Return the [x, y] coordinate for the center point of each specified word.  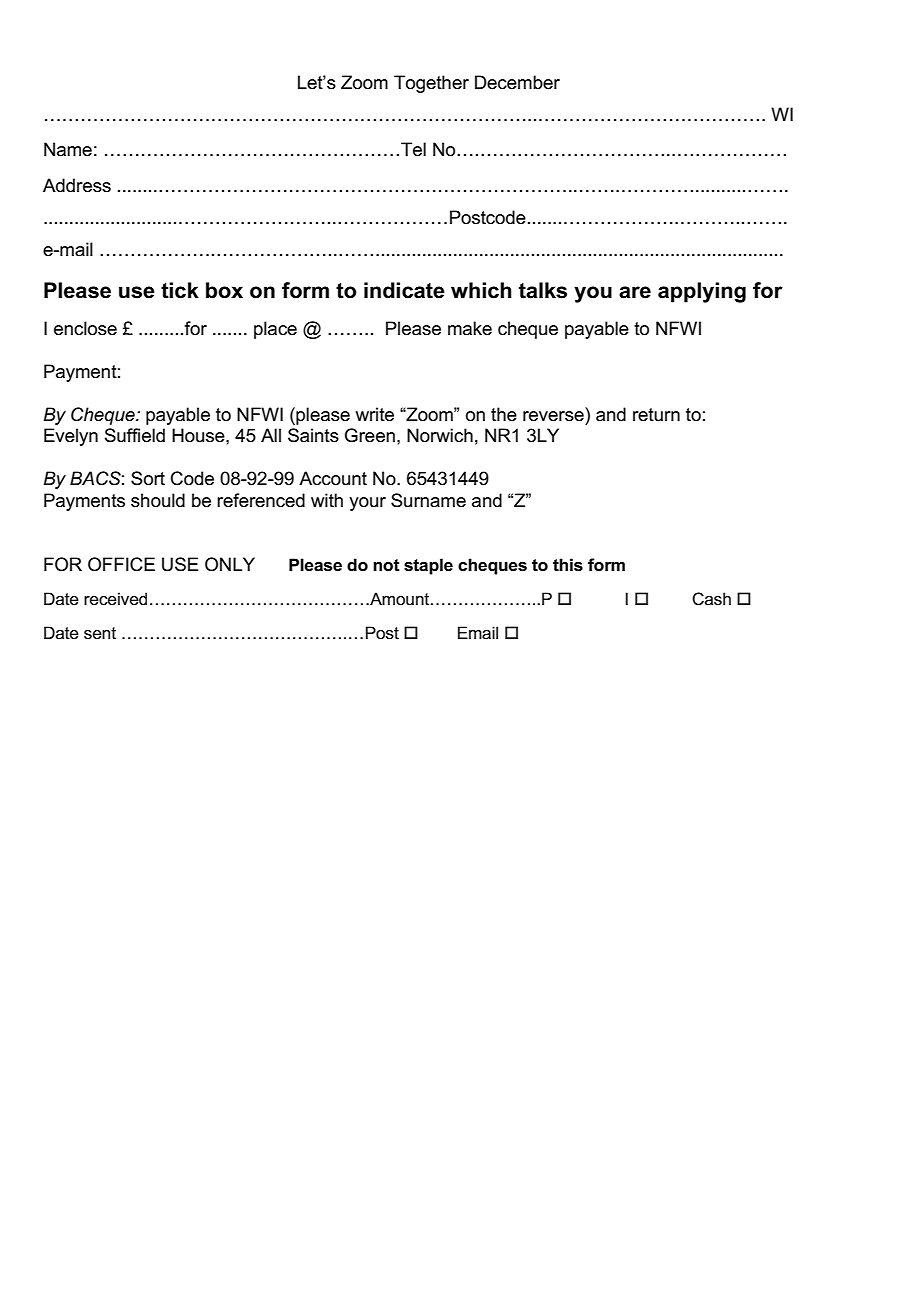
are [635, 292]
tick [180, 290]
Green [370, 435]
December [517, 82]
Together [431, 84]
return [656, 415]
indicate [404, 290]
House [199, 435]
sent [100, 633]
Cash [711, 599]
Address [77, 185]
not [386, 565]
